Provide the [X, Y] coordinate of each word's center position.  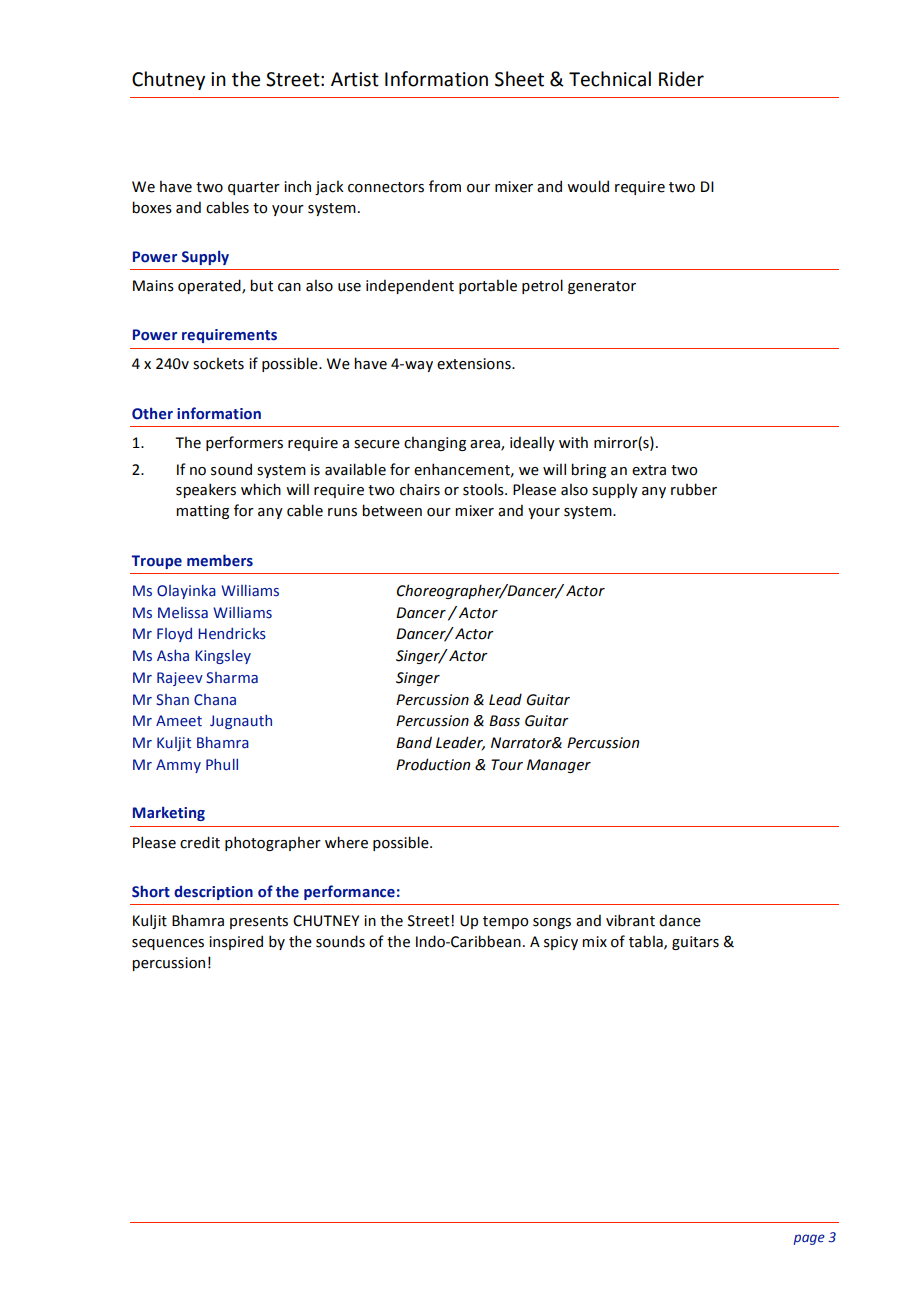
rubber [694, 489]
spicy [561, 943]
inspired [236, 942]
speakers [206, 490]
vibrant [630, 920]
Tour [507, 765]
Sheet [519, 79]
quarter [254, 188]
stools [484, 489]
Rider [681, 79]
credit [200, 842]
